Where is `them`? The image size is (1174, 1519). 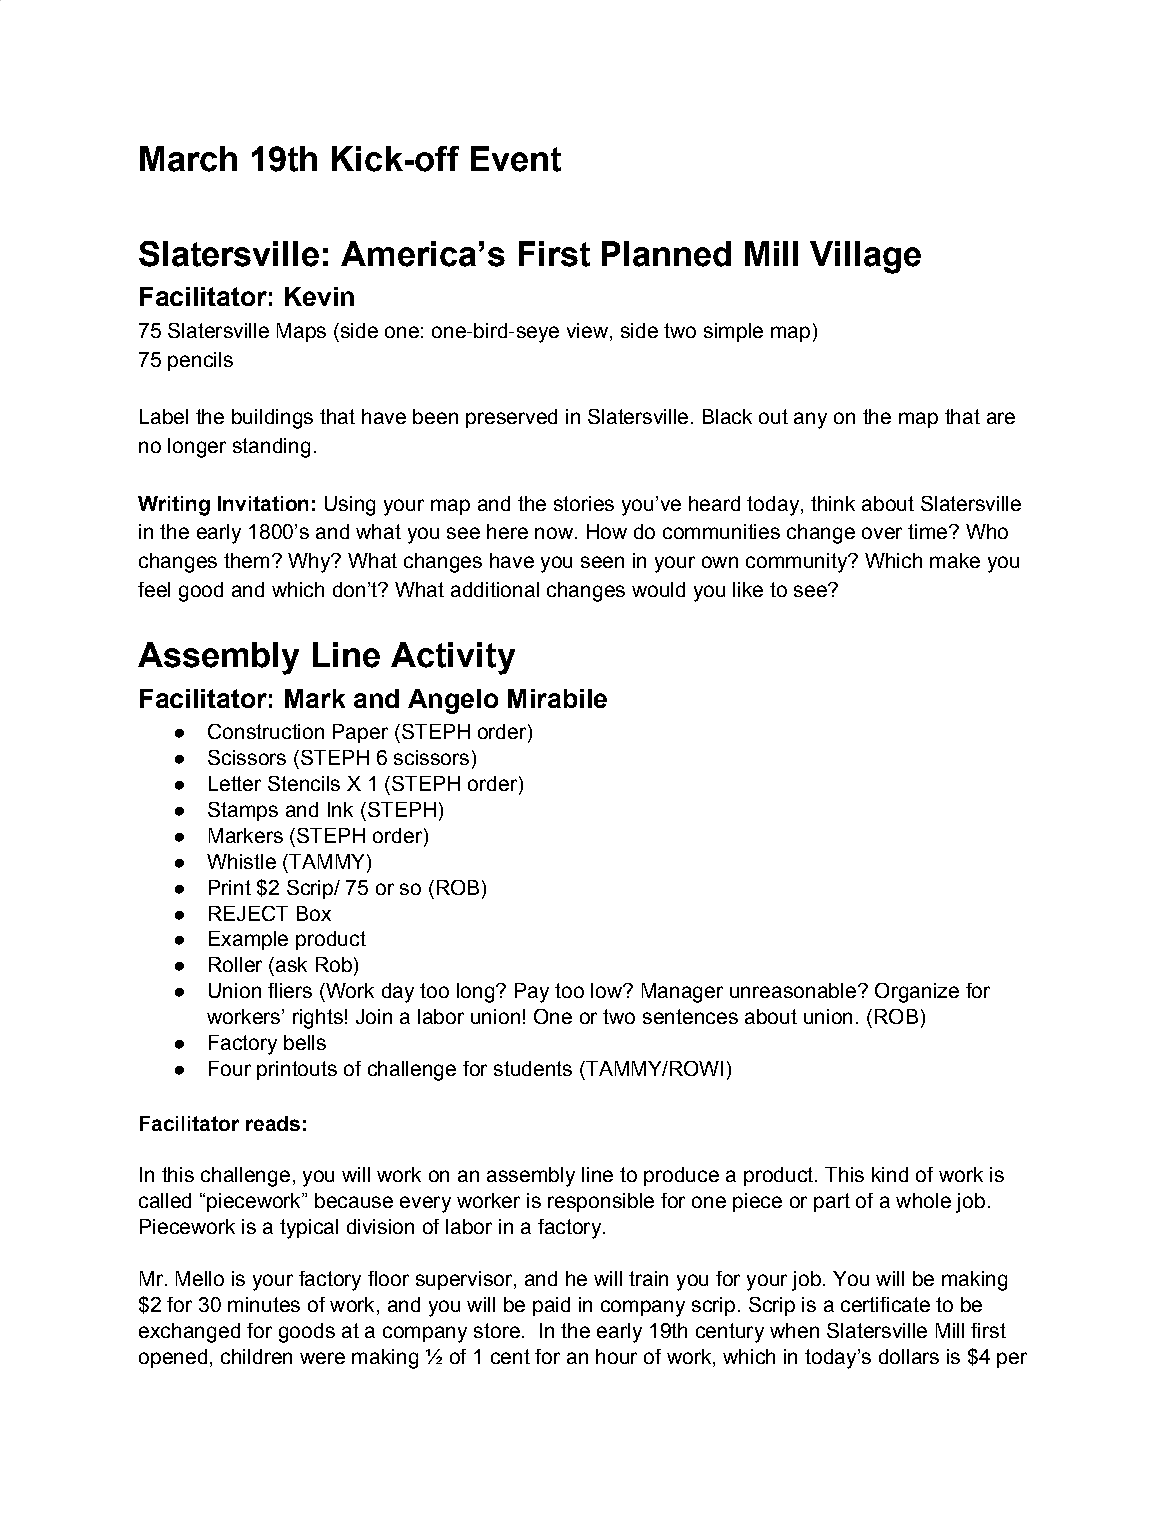
them is located at coordinates (246, 560).
